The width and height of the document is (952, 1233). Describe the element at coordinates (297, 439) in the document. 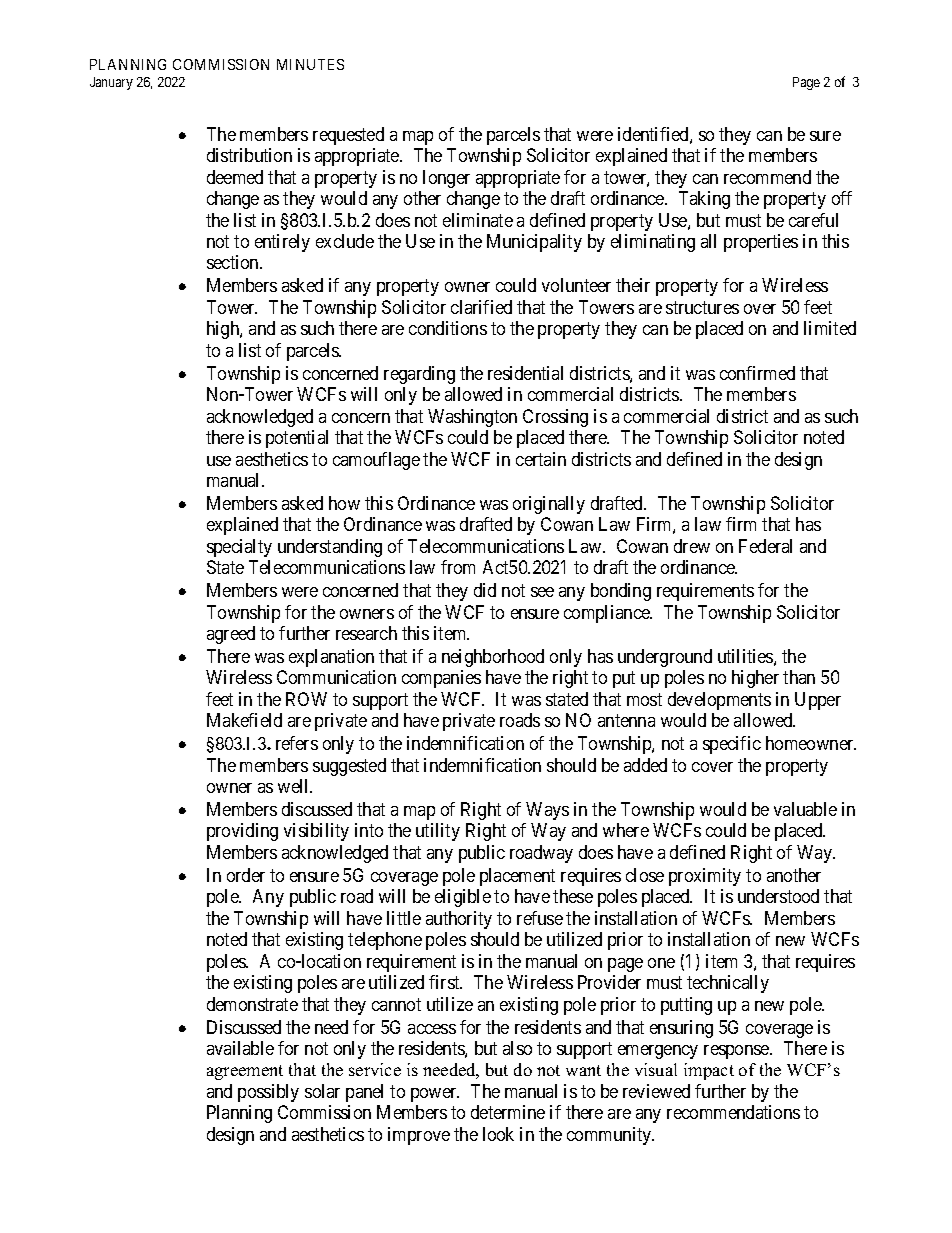

I see `potential` at that location.
